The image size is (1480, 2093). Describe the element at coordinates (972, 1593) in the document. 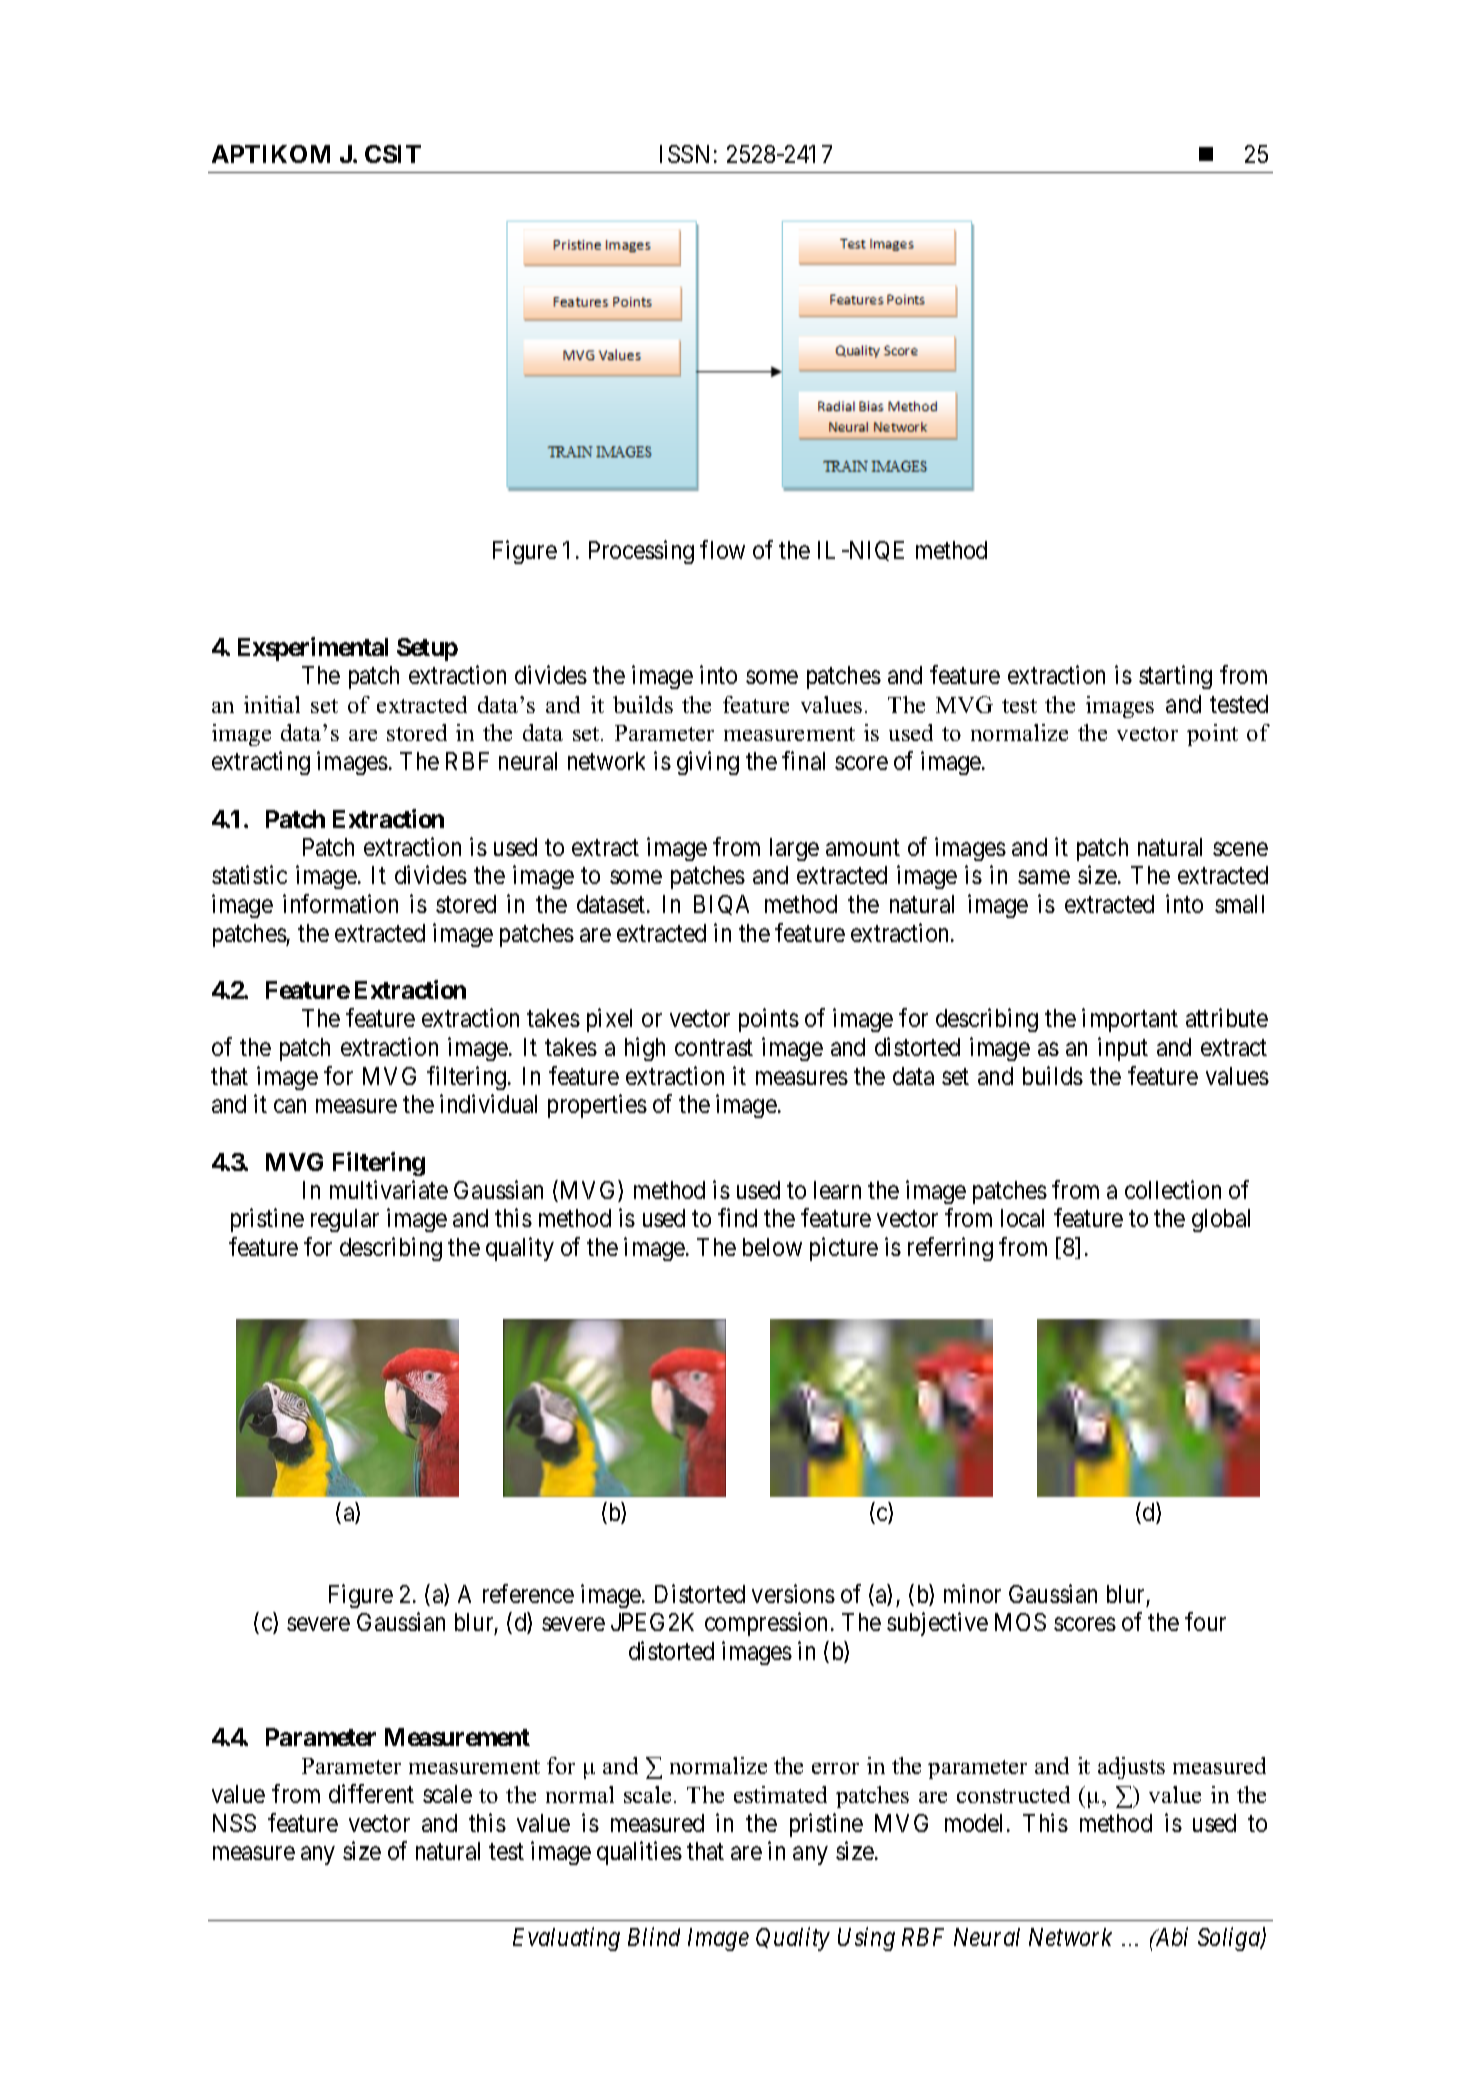

I see `minor` at that location.
